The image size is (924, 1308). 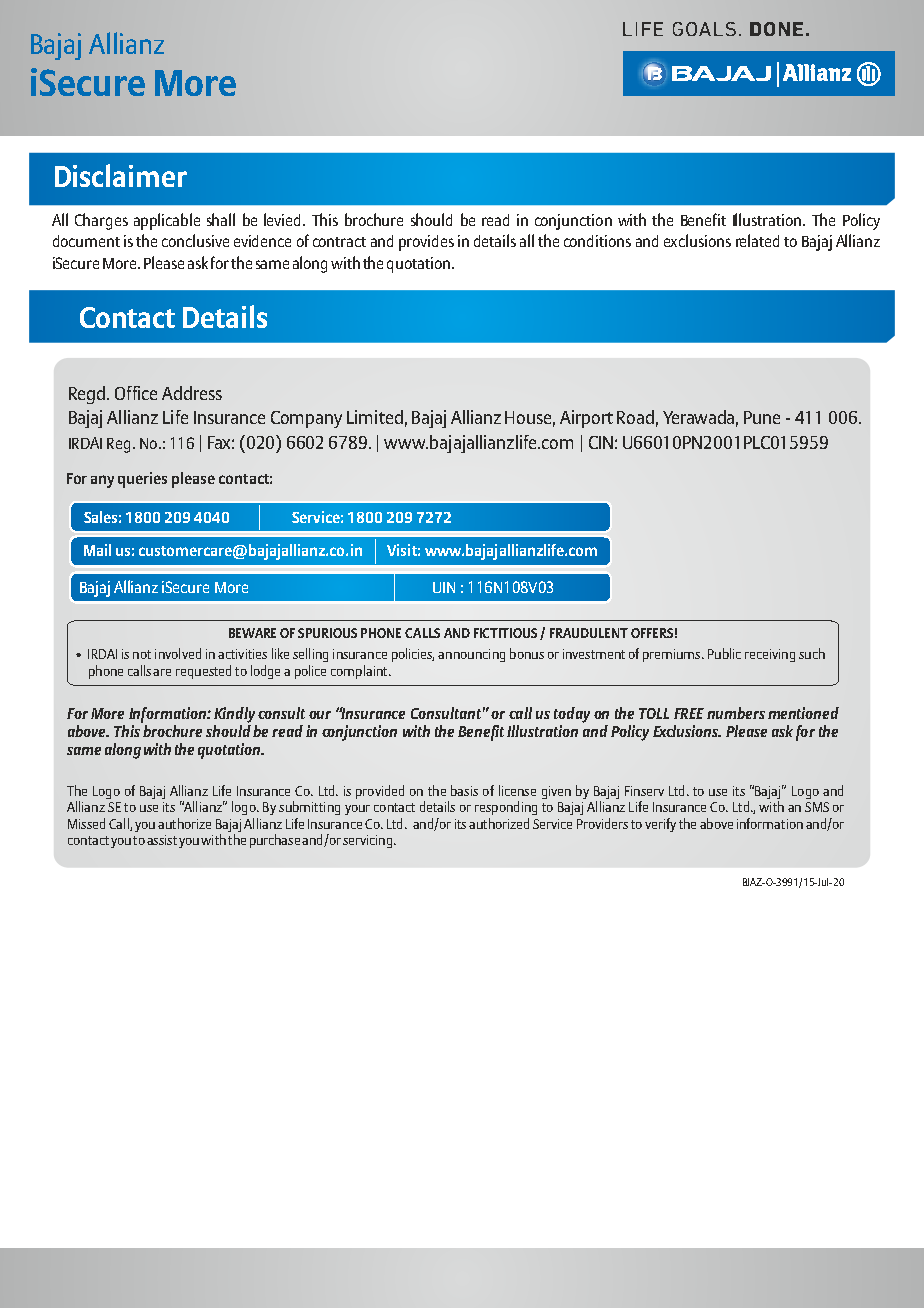 What do you see at coordinates (762, 417) in the screenshot?
I see `Pune` at bounding box center [762, 417].
